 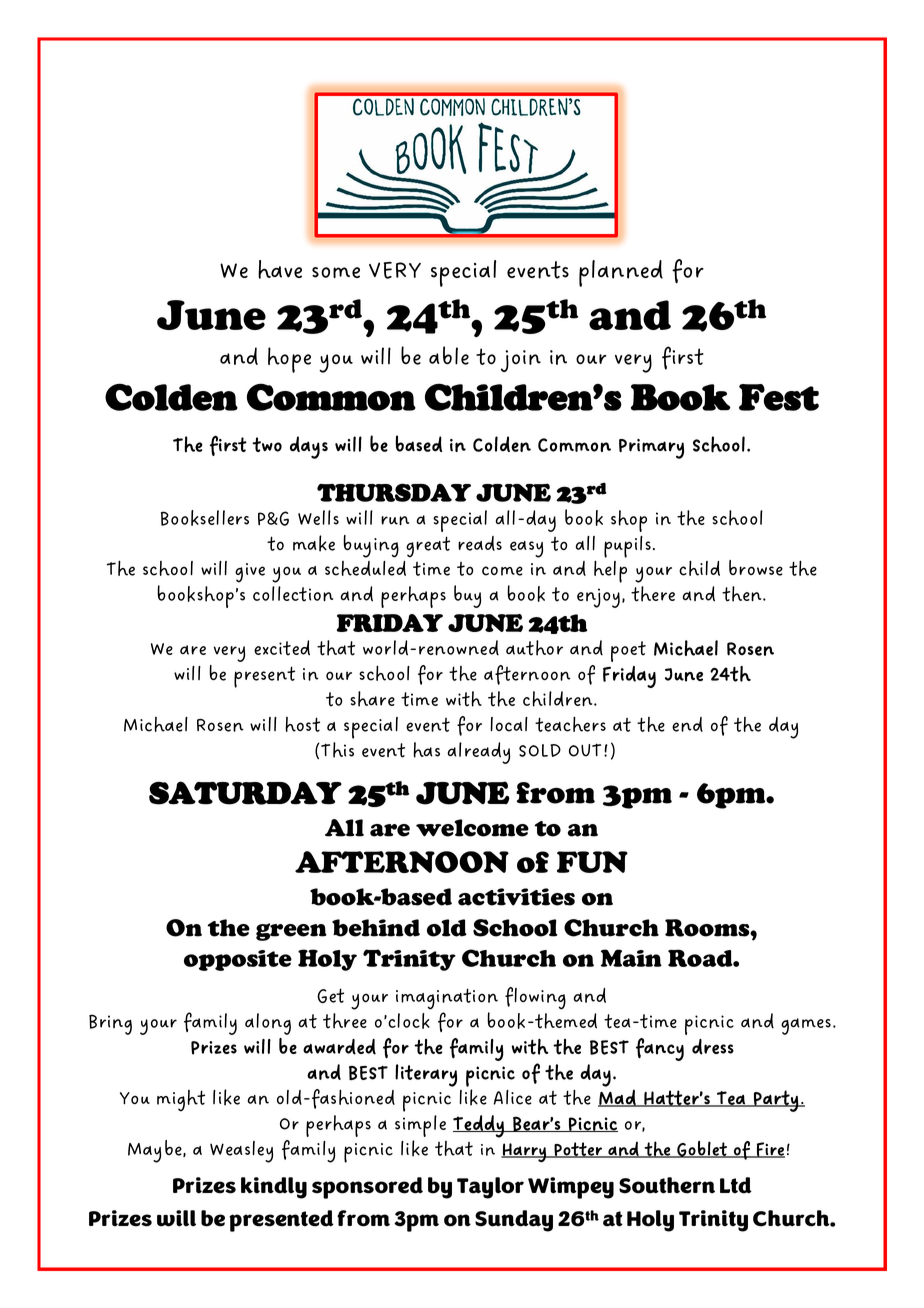 What do you see at coordinates (449, 355) in the screenshot?
I see `able` at bounding box center [449, 355].
